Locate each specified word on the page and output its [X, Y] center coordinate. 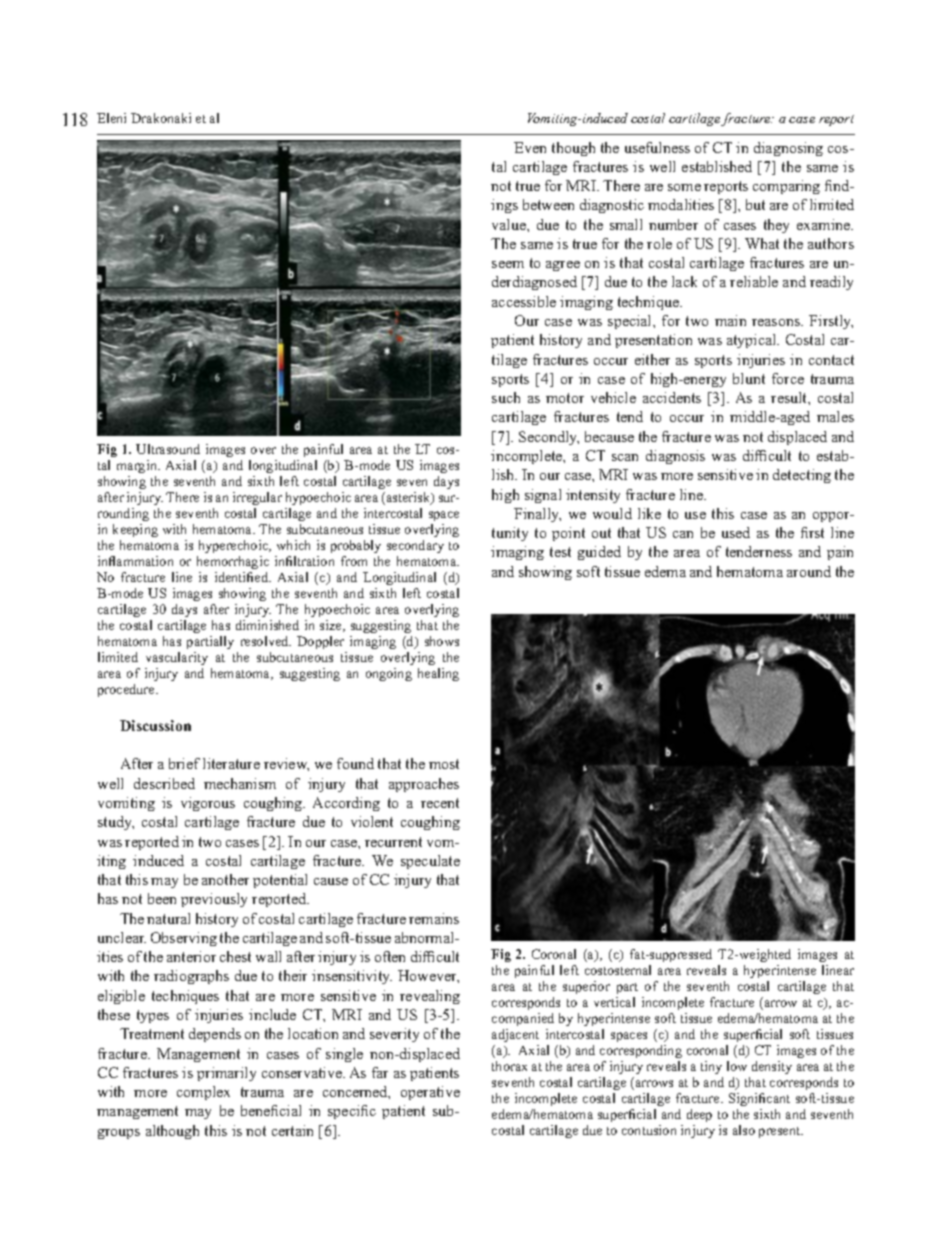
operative [430, 1093]
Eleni [111, 118]
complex [203, 1093]
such [506, 397]
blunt [749, 378]
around [809, 571]
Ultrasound [168, 449]
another [225, 879]
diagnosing [788, 149]
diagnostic [612, 206]
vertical [614, 1002]
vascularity [177, 658]
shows [442, 641]
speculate [430, 862]
